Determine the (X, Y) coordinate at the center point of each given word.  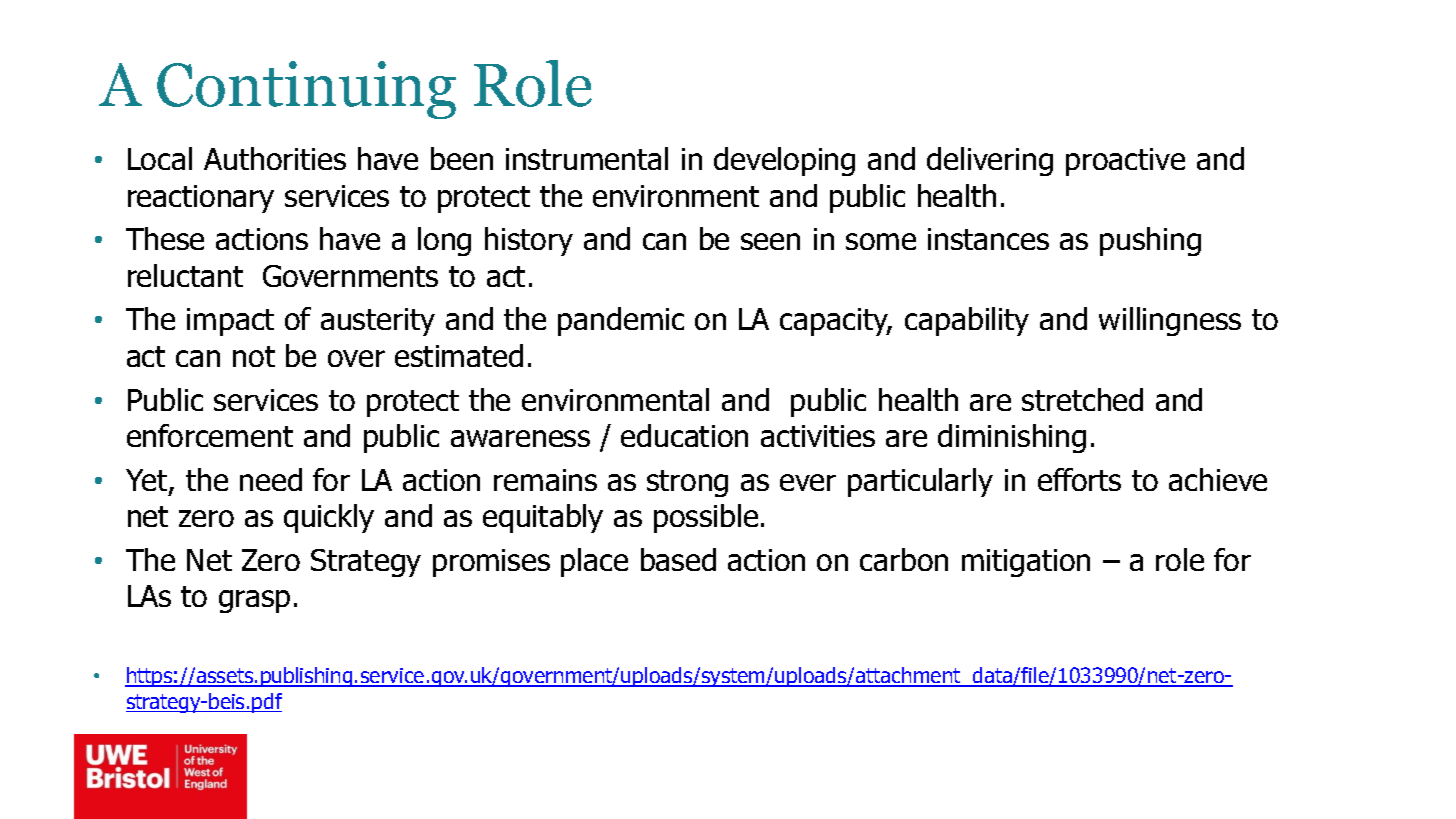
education (684, 435)
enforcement (210, 435)
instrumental (587, 158)
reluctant (185, 275)
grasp (254, 601)
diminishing (1012, 438)
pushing (1150, 241)
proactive (1125, 162)
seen (770, 241)
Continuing (306, 90)
